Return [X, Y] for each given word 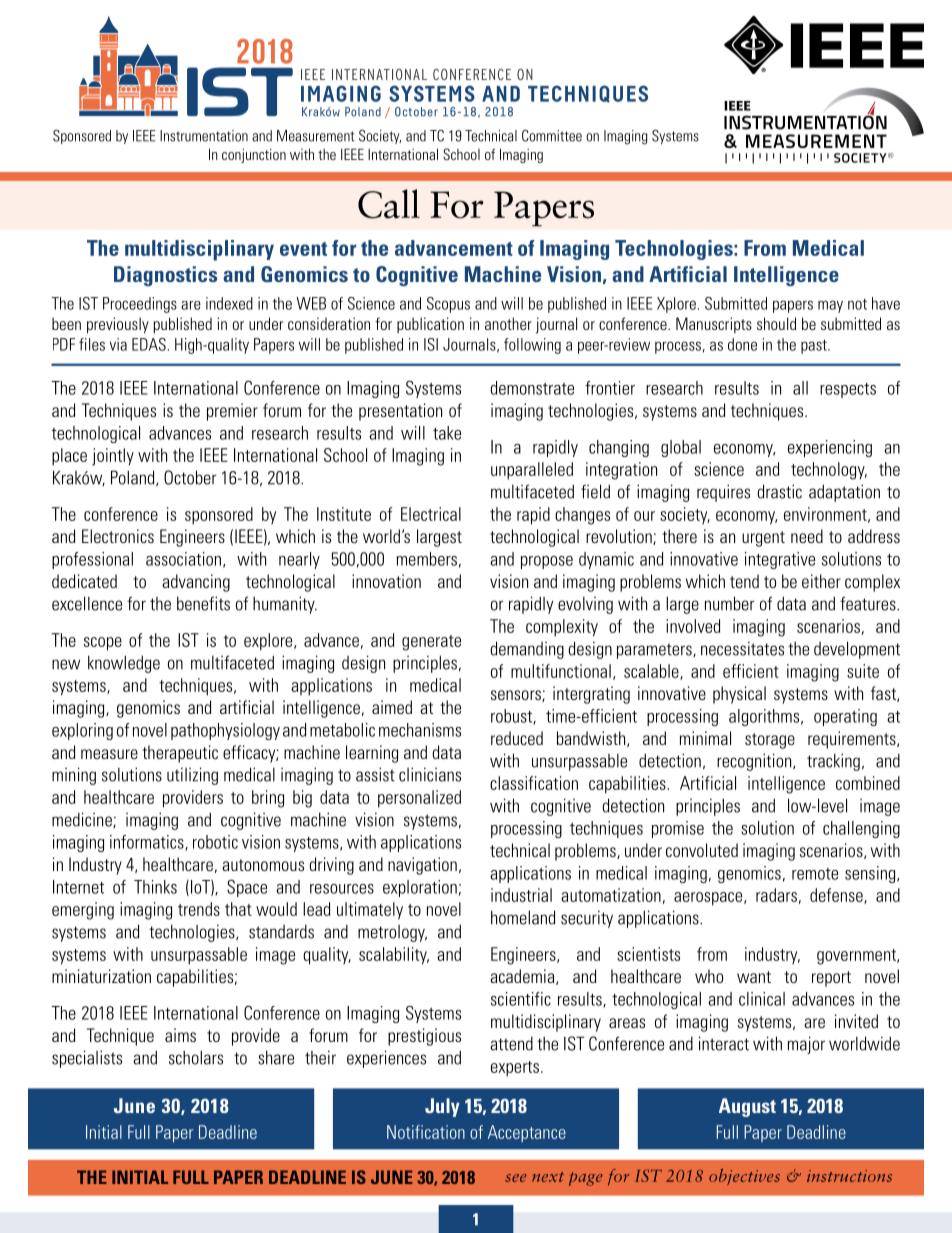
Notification [426, 1132]
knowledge [124, 664]
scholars [196, 1057]
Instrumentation [204, 136]
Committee [552, 136]
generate [431, 643]
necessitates [742, 648]
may [830, 306]
